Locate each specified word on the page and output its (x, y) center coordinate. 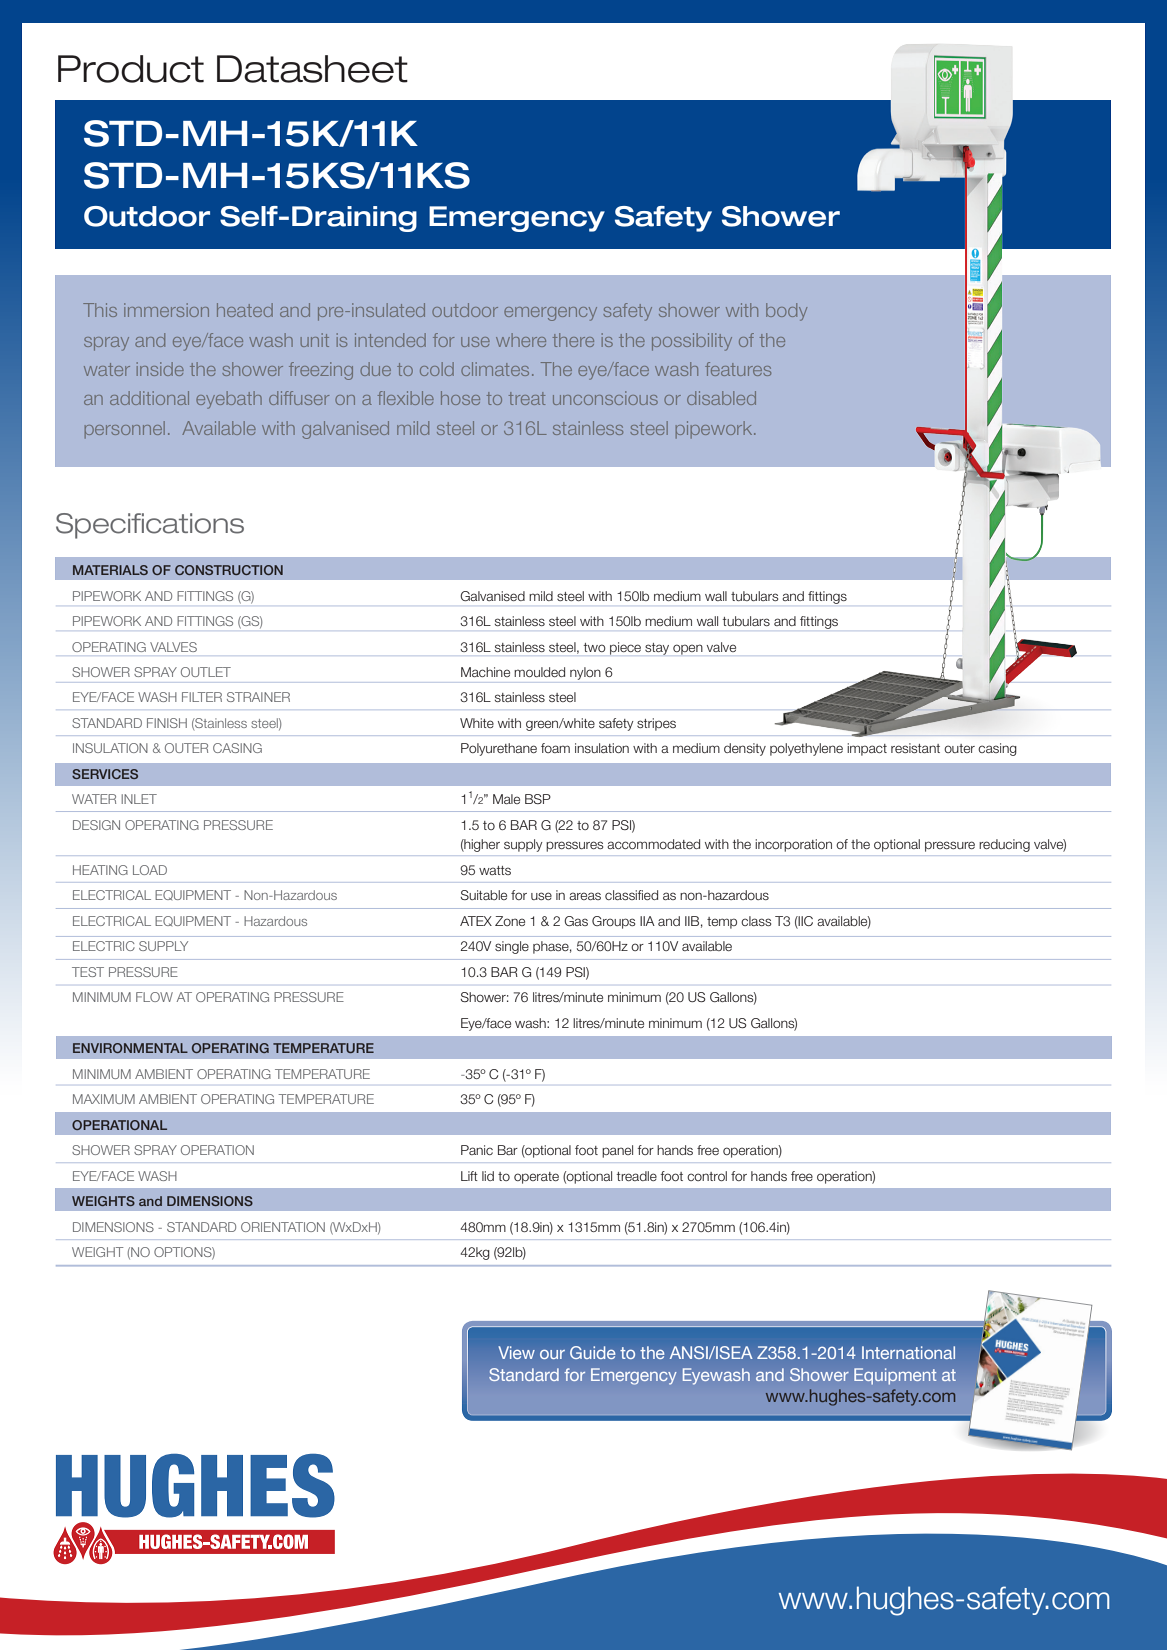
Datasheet (312, 69)
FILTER (202, 697)
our (552, 1354)
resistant (915, 748)
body (786, 312)
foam (555, 748)
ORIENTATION (283, 1227)
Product (131, 69)
